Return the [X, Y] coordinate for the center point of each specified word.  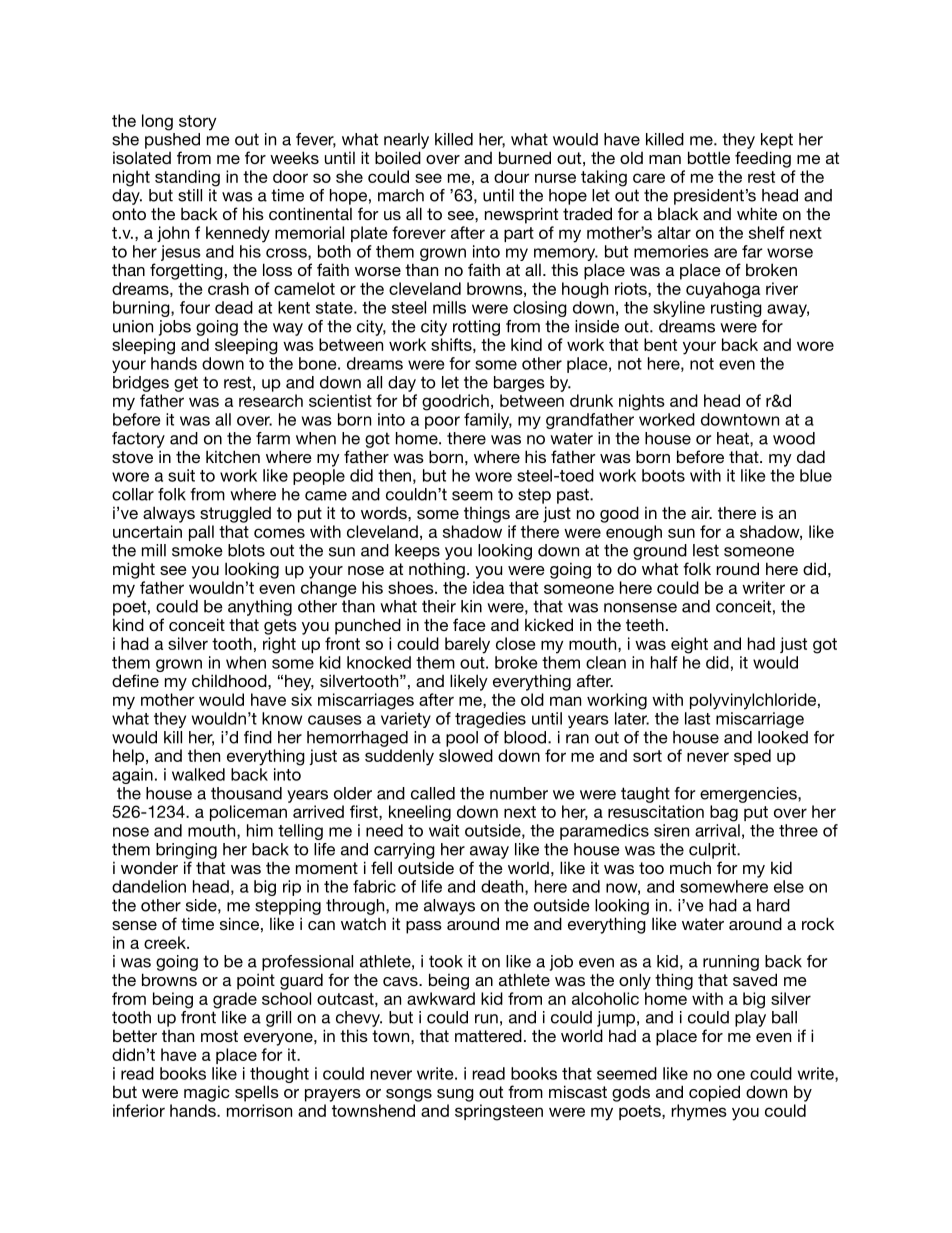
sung [455, 1095]
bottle [709, 157]
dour [512, 176]
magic [207, 1094]
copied [714, 1093]
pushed [172, 141]
